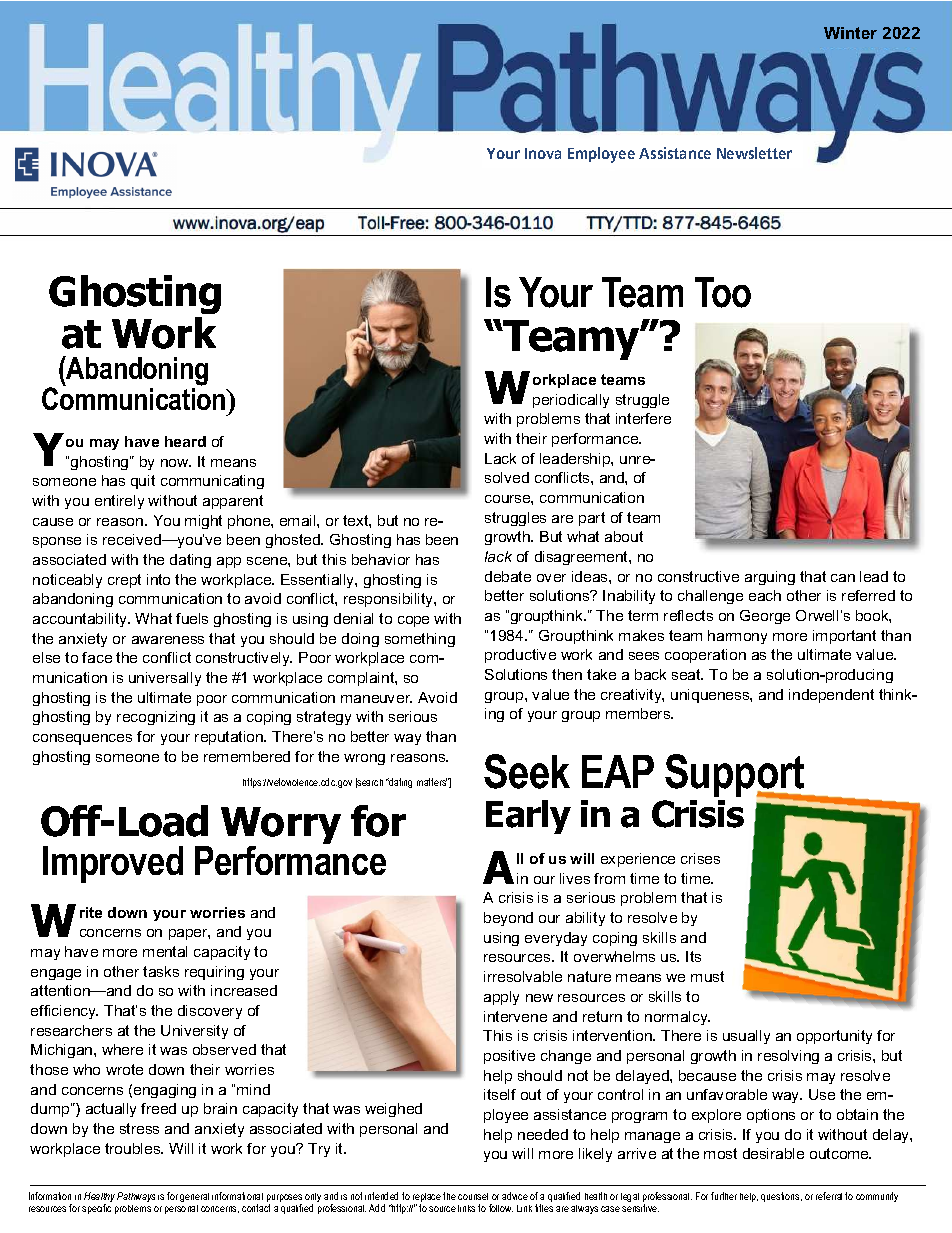 The image size is (952, 1233). I want to click on Newsletter, so click(754, 153).
